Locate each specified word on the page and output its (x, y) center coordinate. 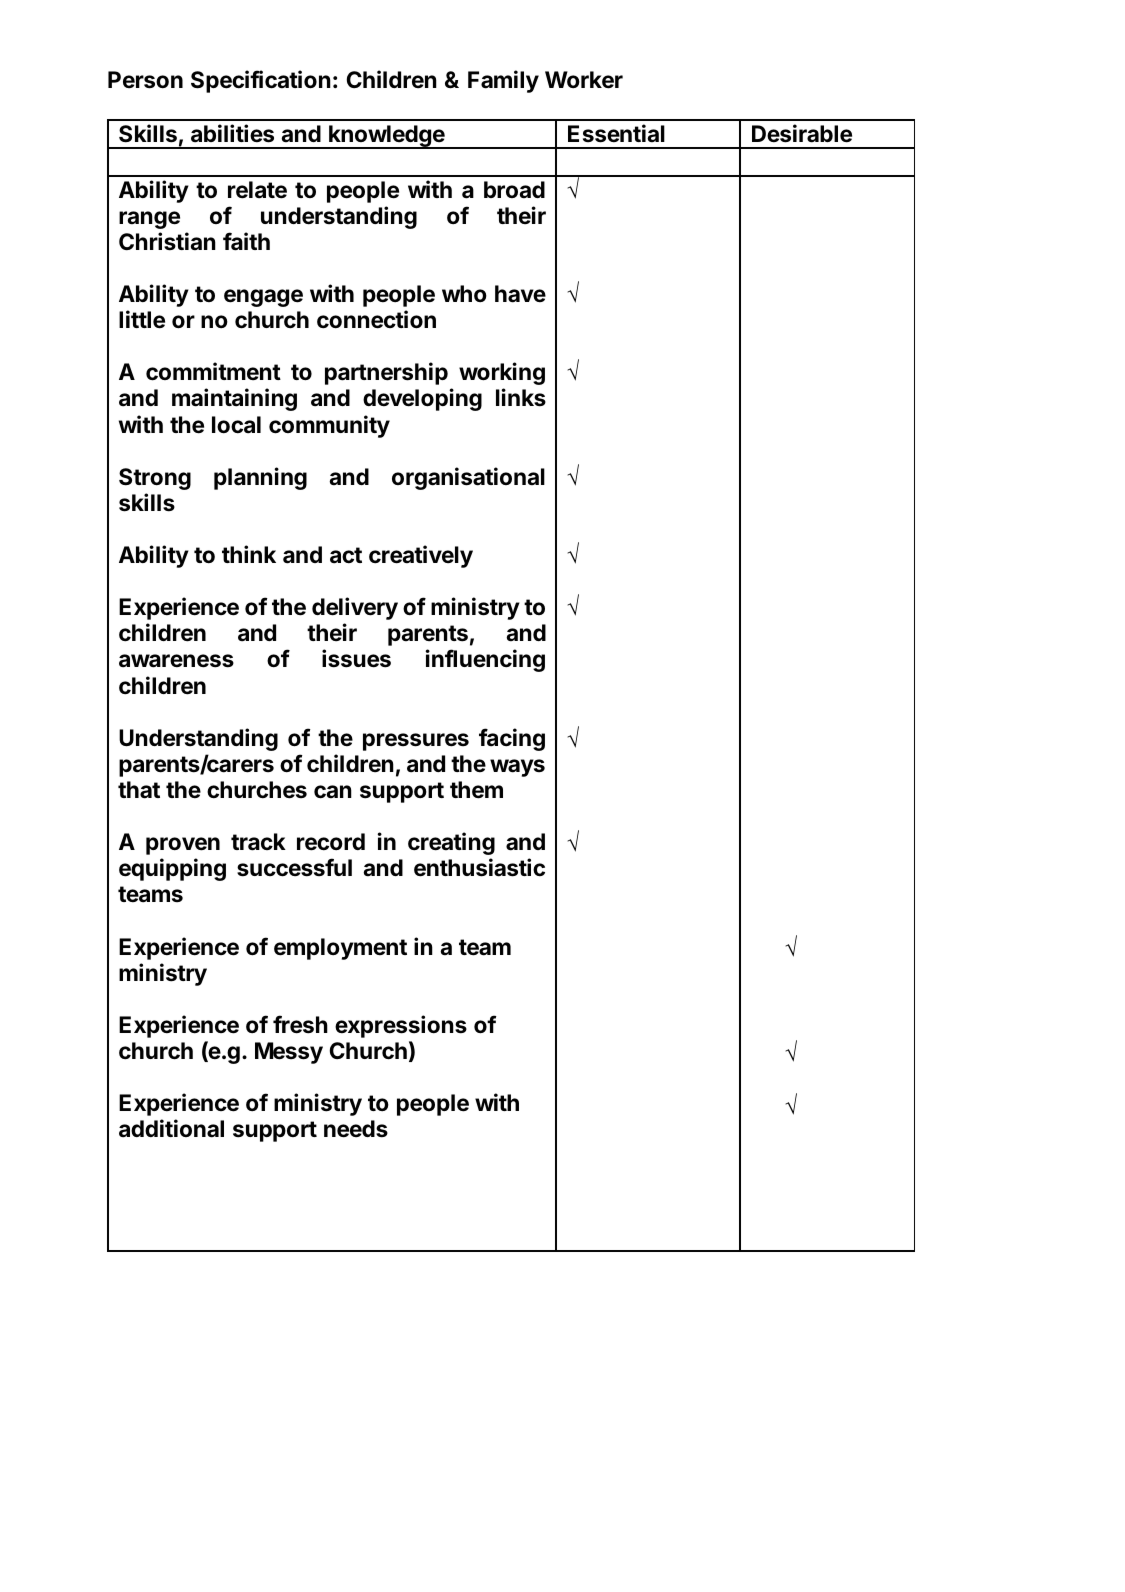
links (521, 397)
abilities (232, 133)
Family (503, 81)
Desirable (802, 133)
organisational (468, 478)
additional (171, 1128)
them (476, 790)
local (236, 425)
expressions (401, 1026)
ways (517, 768)
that (139, 790)
